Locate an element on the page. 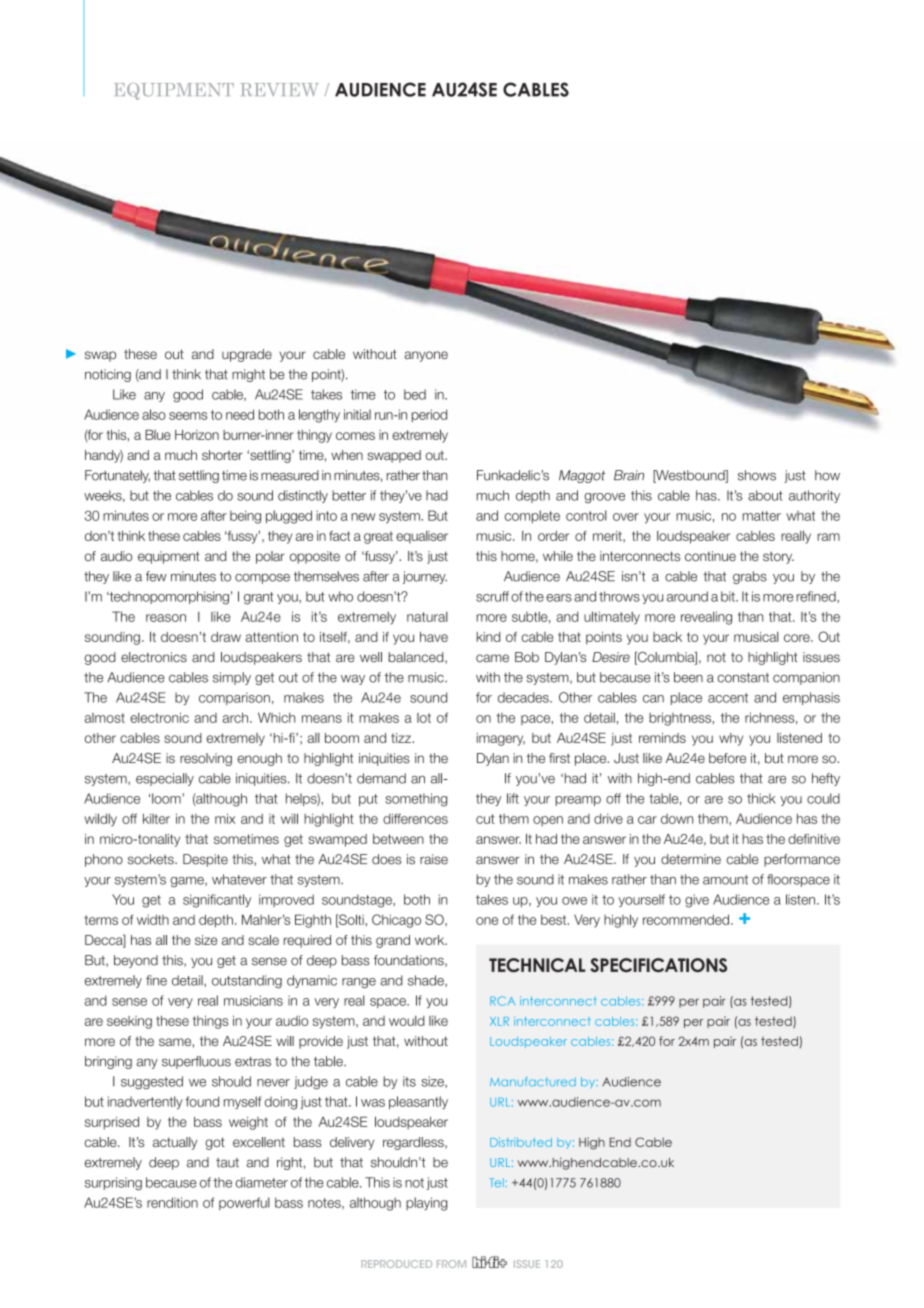 This image has width=924, height=1308. FROM is located at coordinates (451, 1264).
